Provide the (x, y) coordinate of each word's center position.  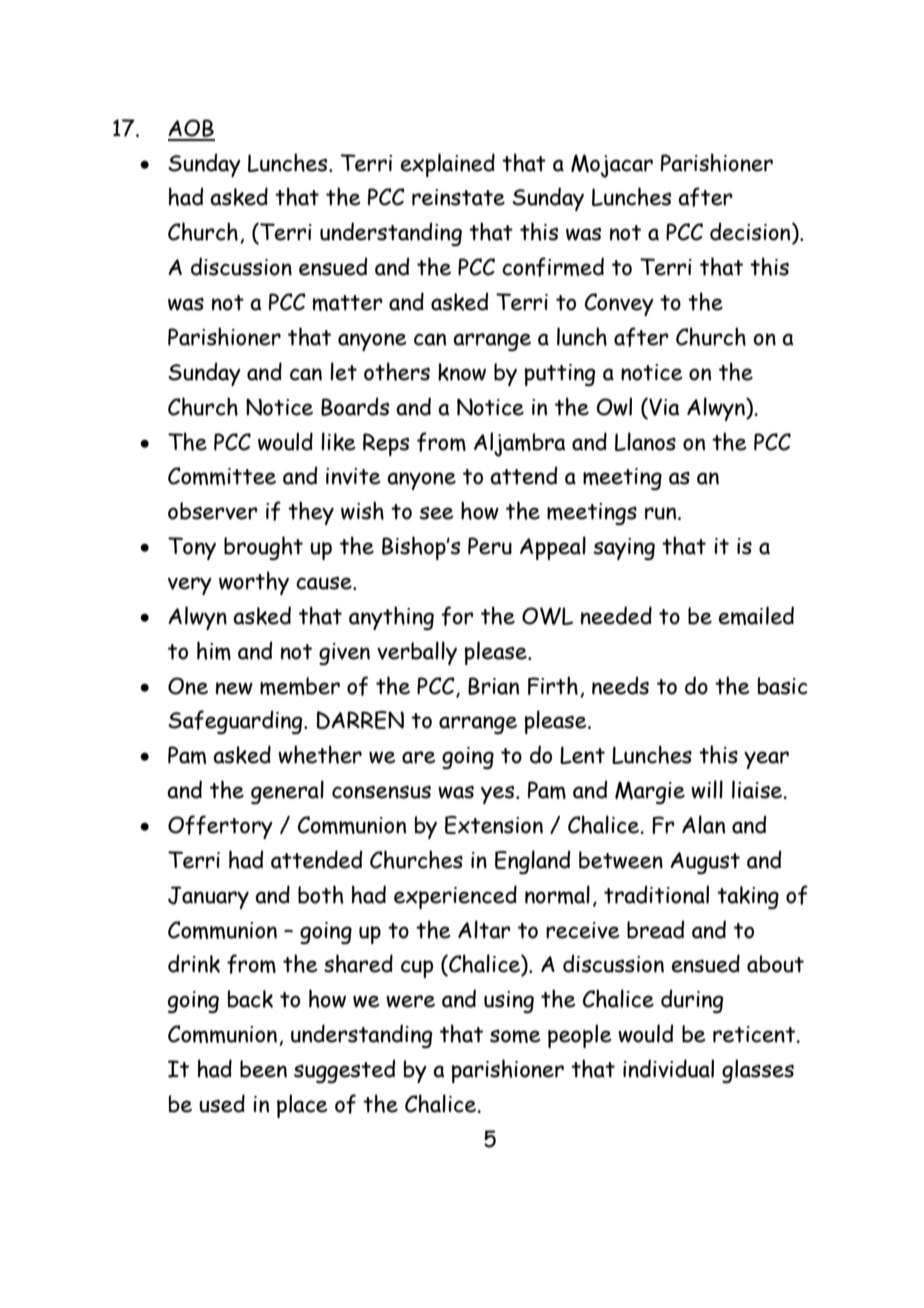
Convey (619, 304)
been (263, 1069)
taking (748, 897)
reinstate (458, 197)
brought (263, 548)
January (208, 897)
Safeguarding (236, 722)
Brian (493, 686)
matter (348, 303)
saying (624, 549)
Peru (490, 546)
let (343, 371)
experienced (455, 897)
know (462, 372)
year (766, 760)
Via (663, 408)
